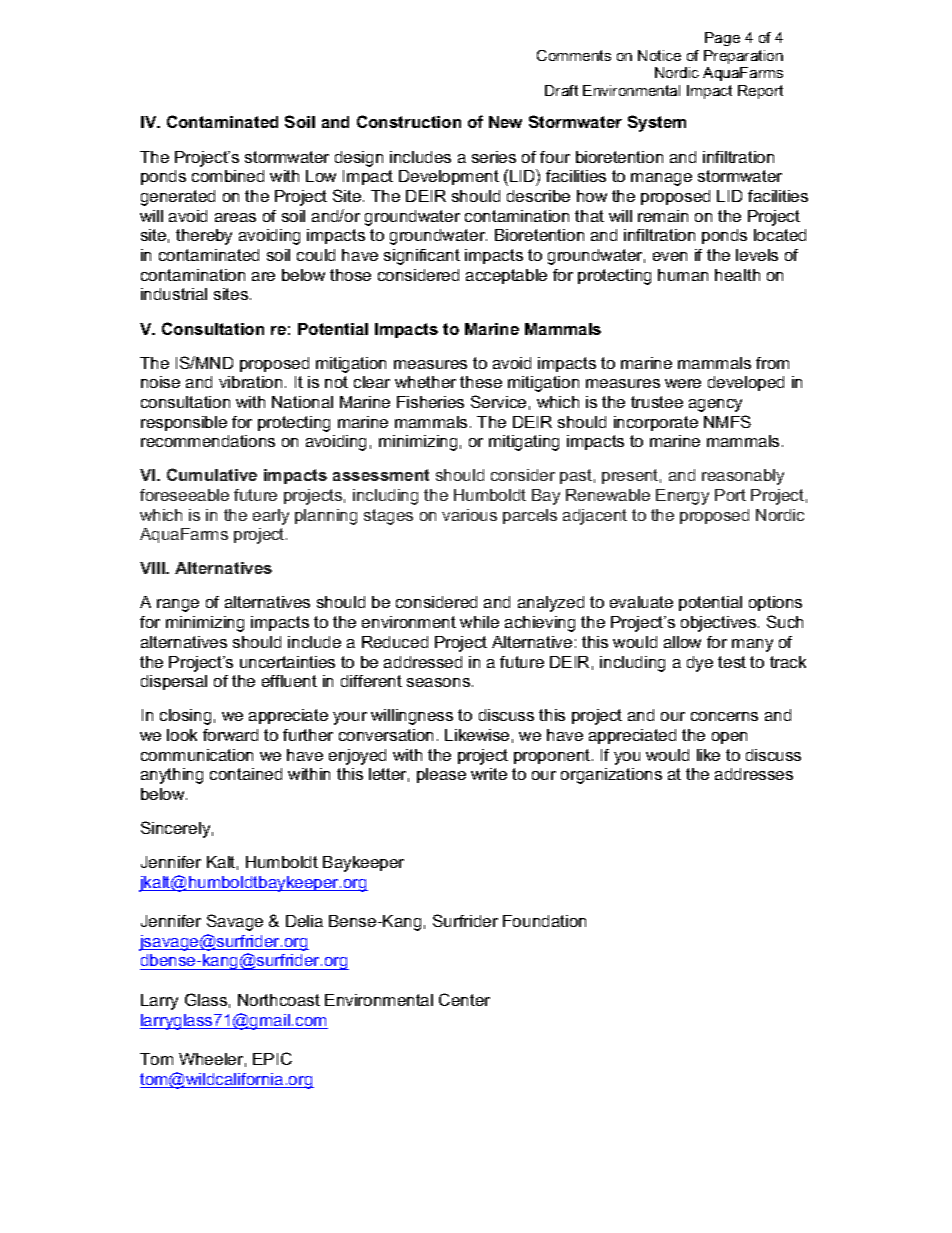 This image has width=952, height=1233. What do you see at coordinates (409, 121) in the image?
I see `Construction` at bounding box center [409, 121].
